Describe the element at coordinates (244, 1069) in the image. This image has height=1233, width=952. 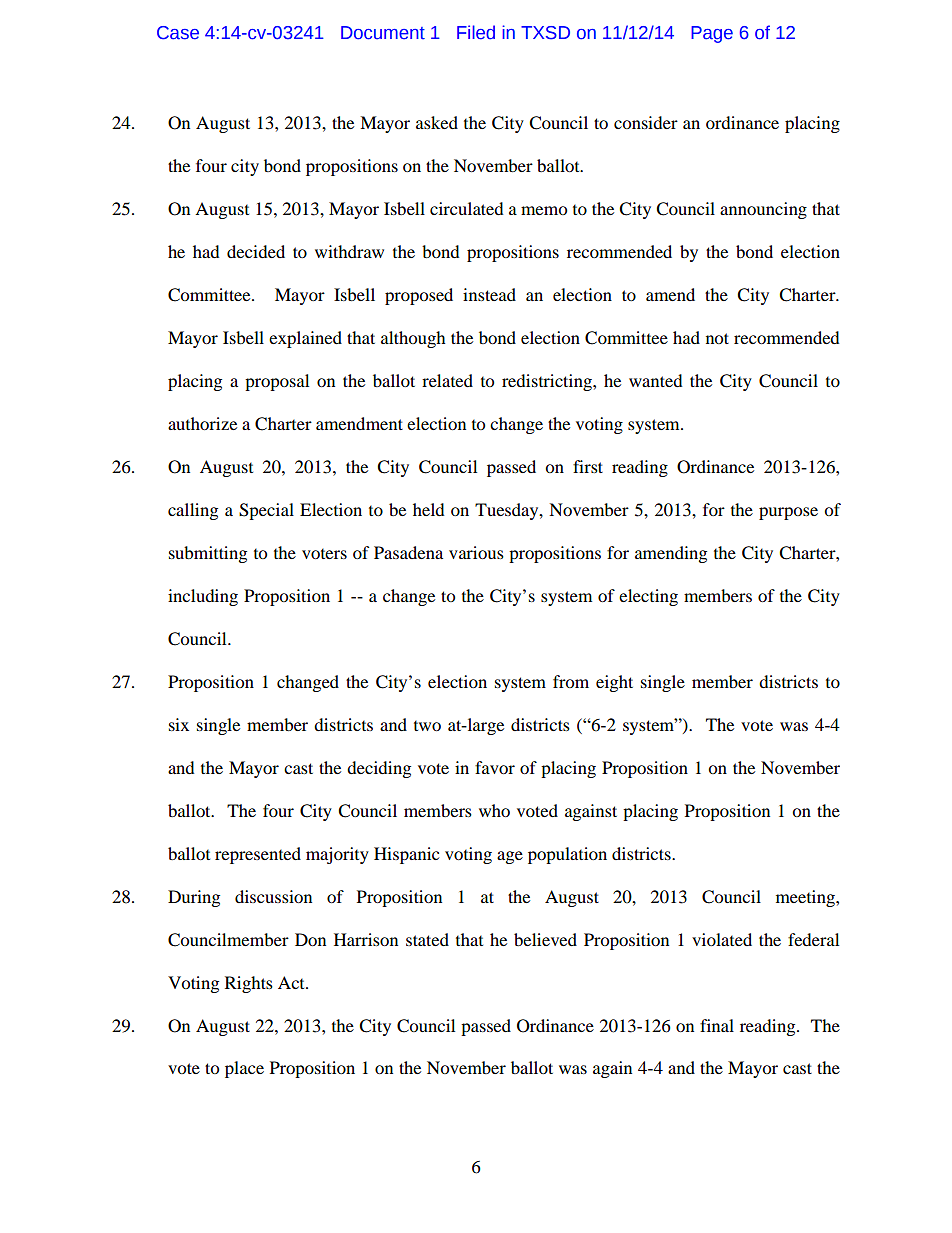
I see `place` at that location.
